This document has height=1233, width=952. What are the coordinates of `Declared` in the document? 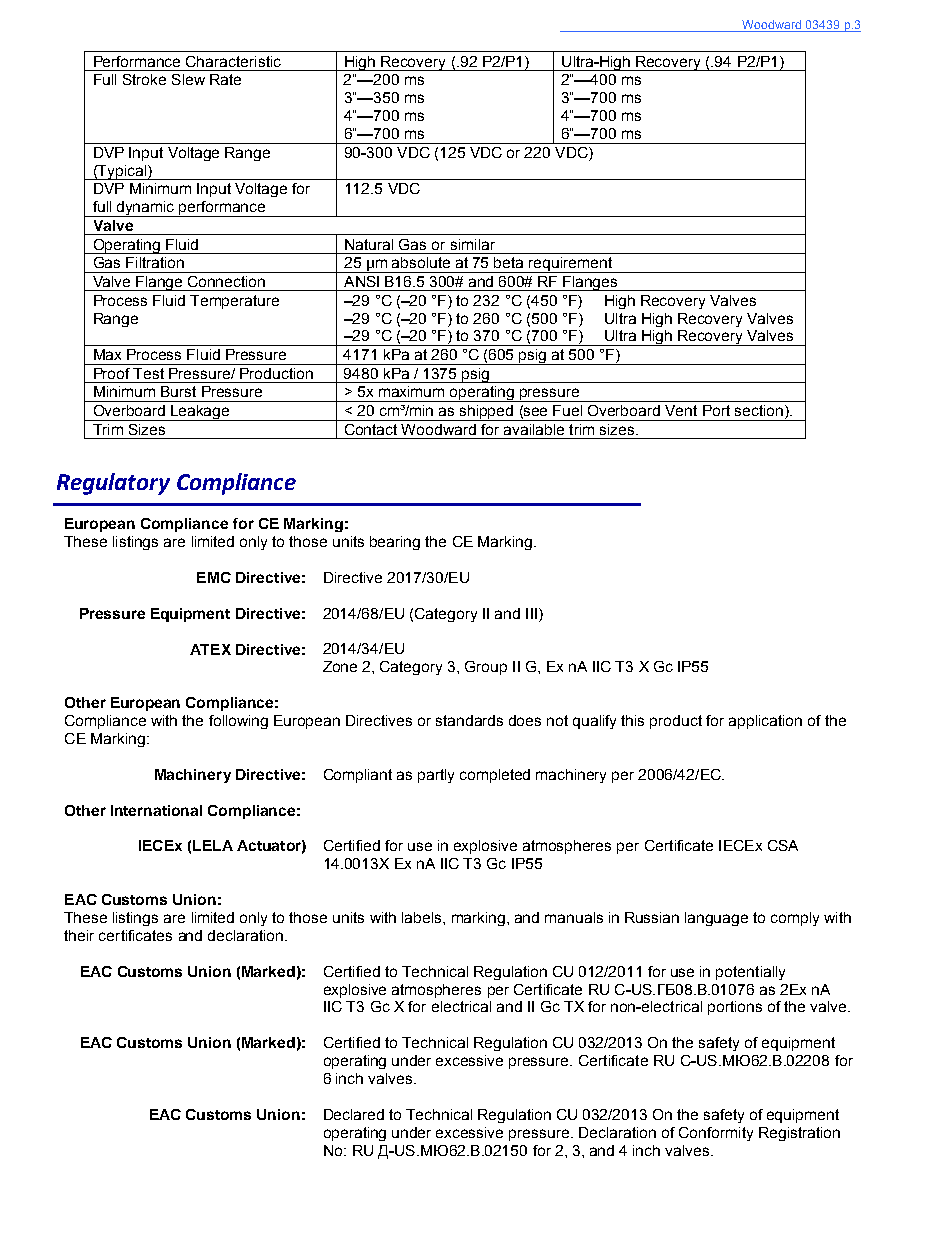 It's located at (354, 1114).
